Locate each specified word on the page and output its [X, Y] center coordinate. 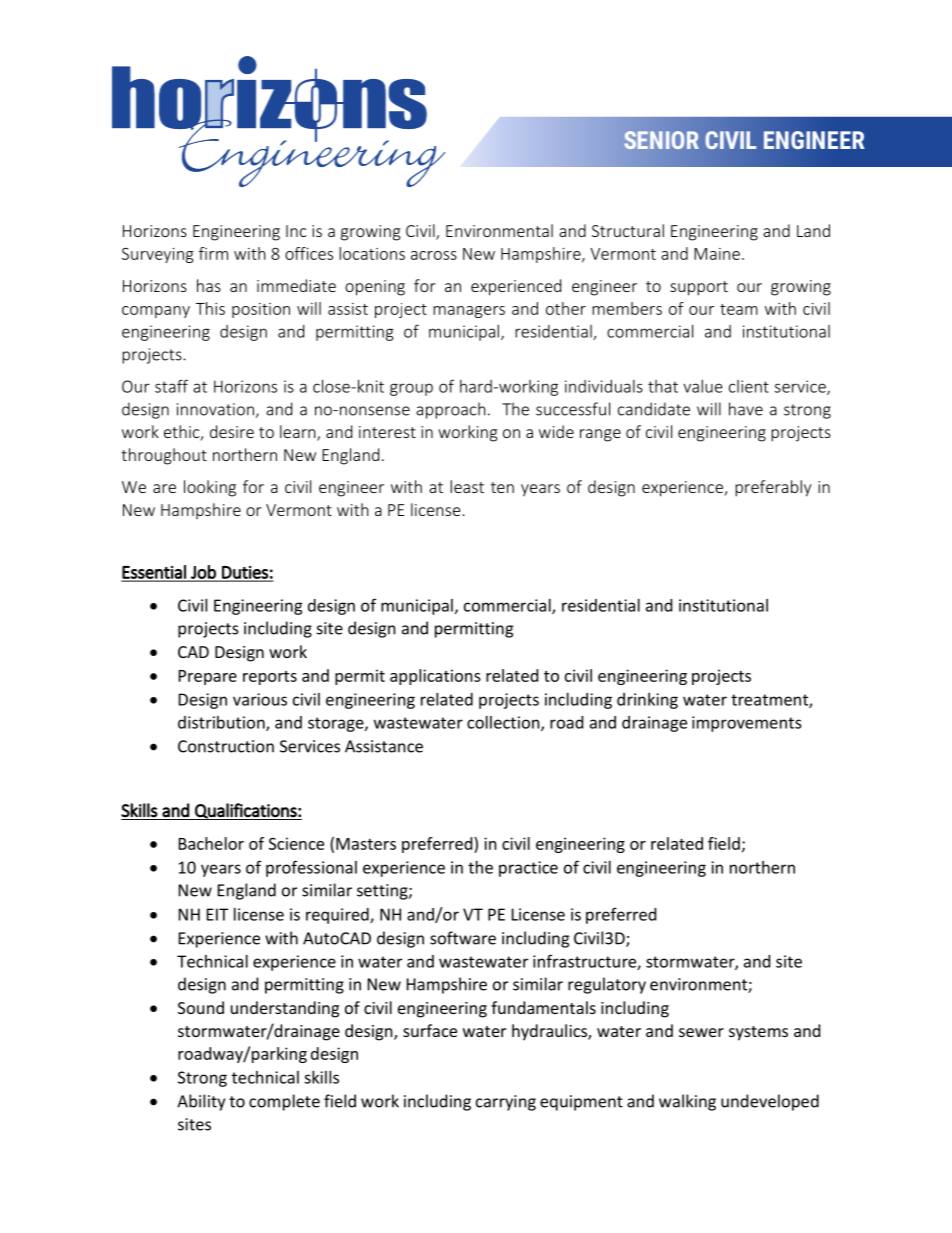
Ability [201, 1102]
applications [435, 677]
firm [213, 253]
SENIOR [661, 140]
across [434, 255]
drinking [647, 701]
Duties [245, 573]
